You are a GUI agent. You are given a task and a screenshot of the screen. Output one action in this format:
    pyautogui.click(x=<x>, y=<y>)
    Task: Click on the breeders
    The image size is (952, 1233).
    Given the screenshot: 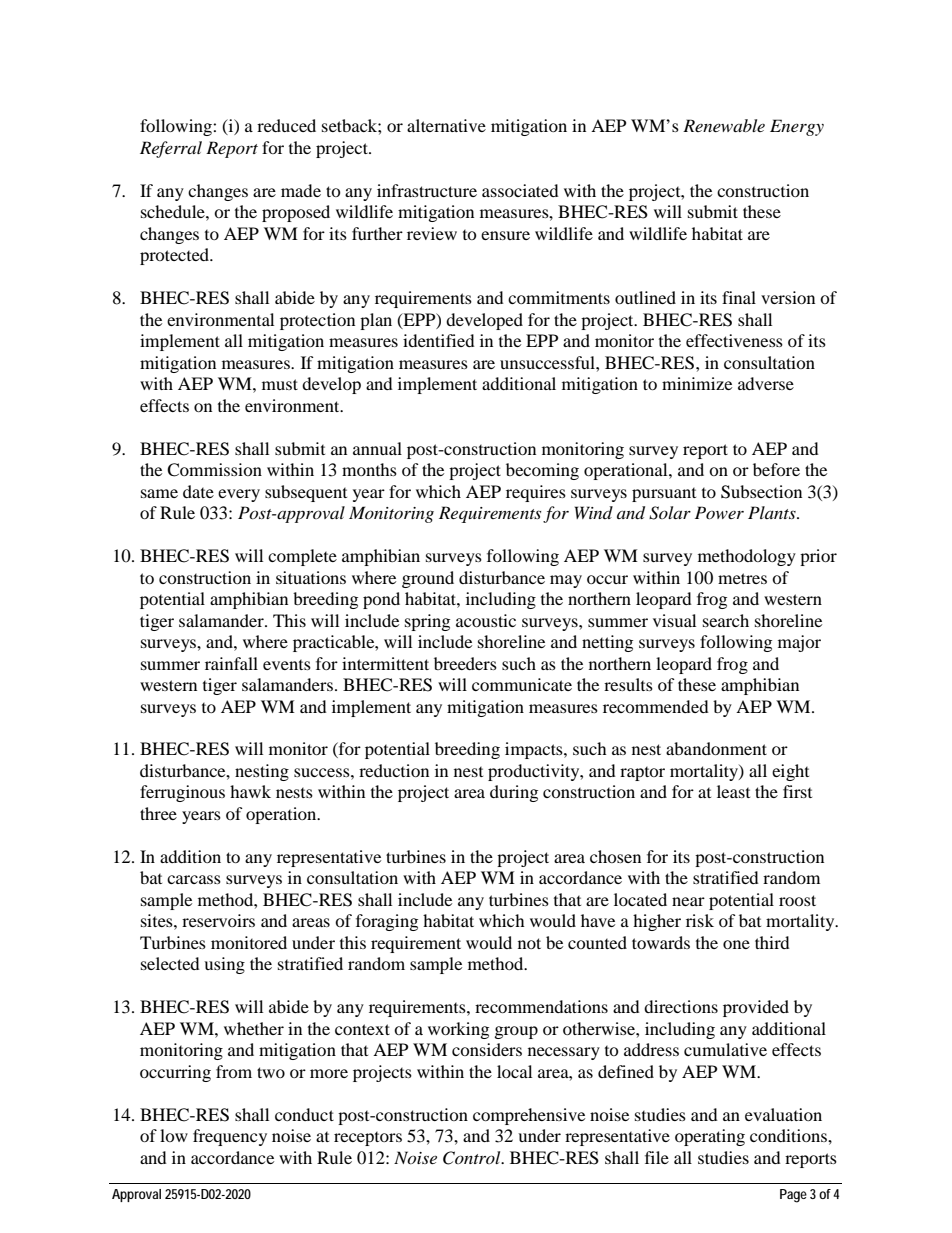 What is the action you would take?
    pyautogui.click(x=465, y=663)
